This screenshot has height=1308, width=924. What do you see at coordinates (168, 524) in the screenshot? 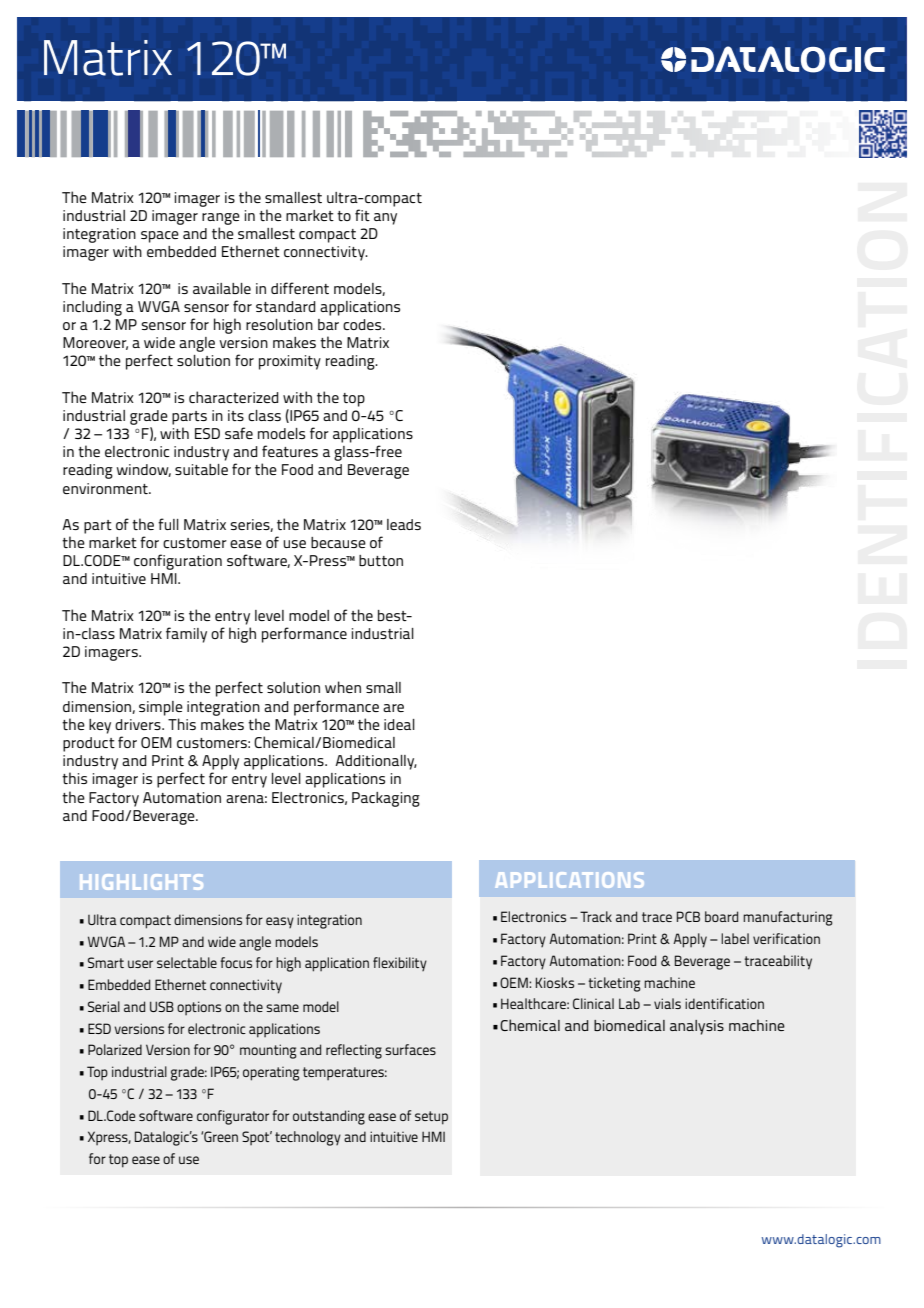
I see `full` at bounding box center [168, 524].
